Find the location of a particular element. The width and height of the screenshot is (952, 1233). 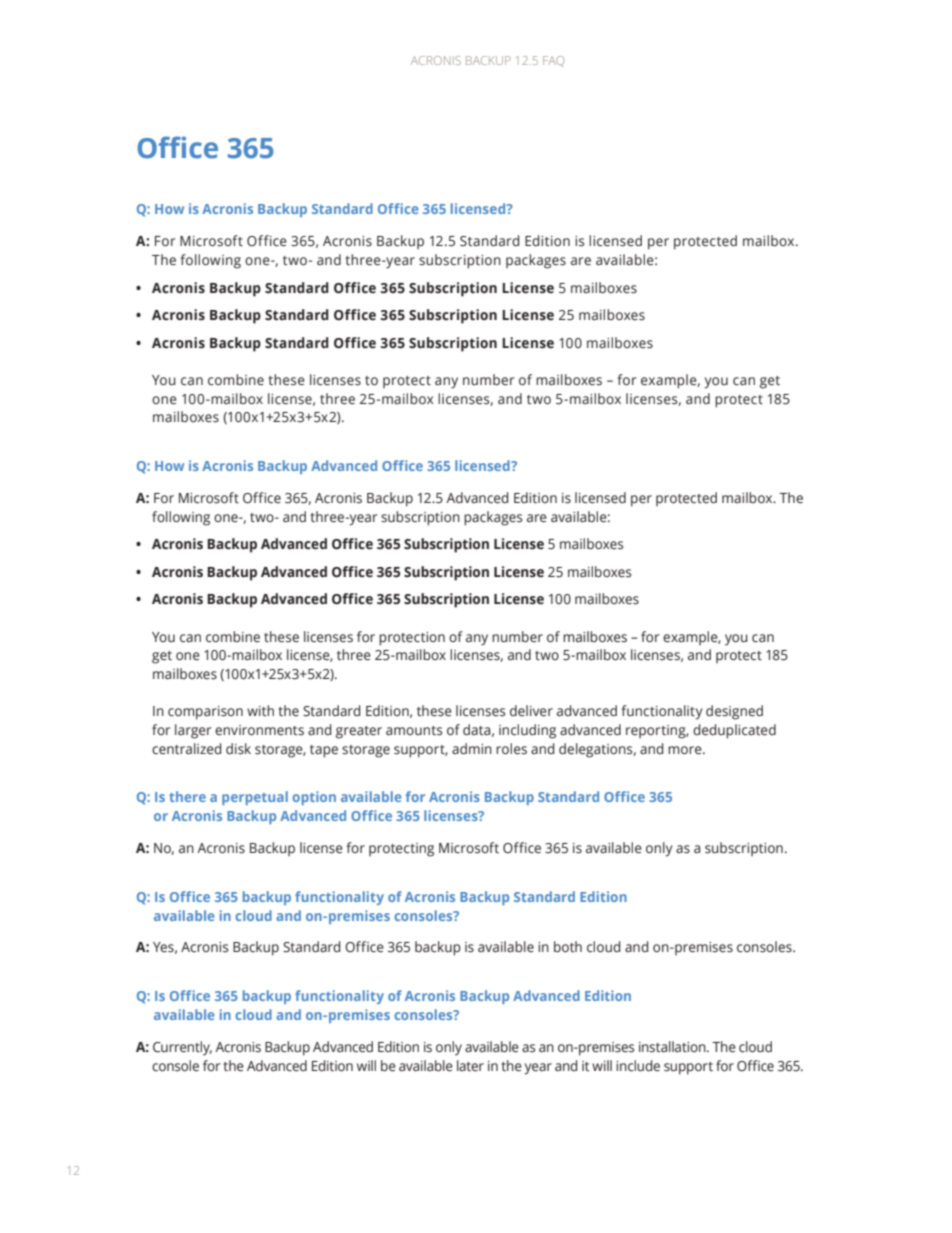

admin is located at coordinates (472, 748).
